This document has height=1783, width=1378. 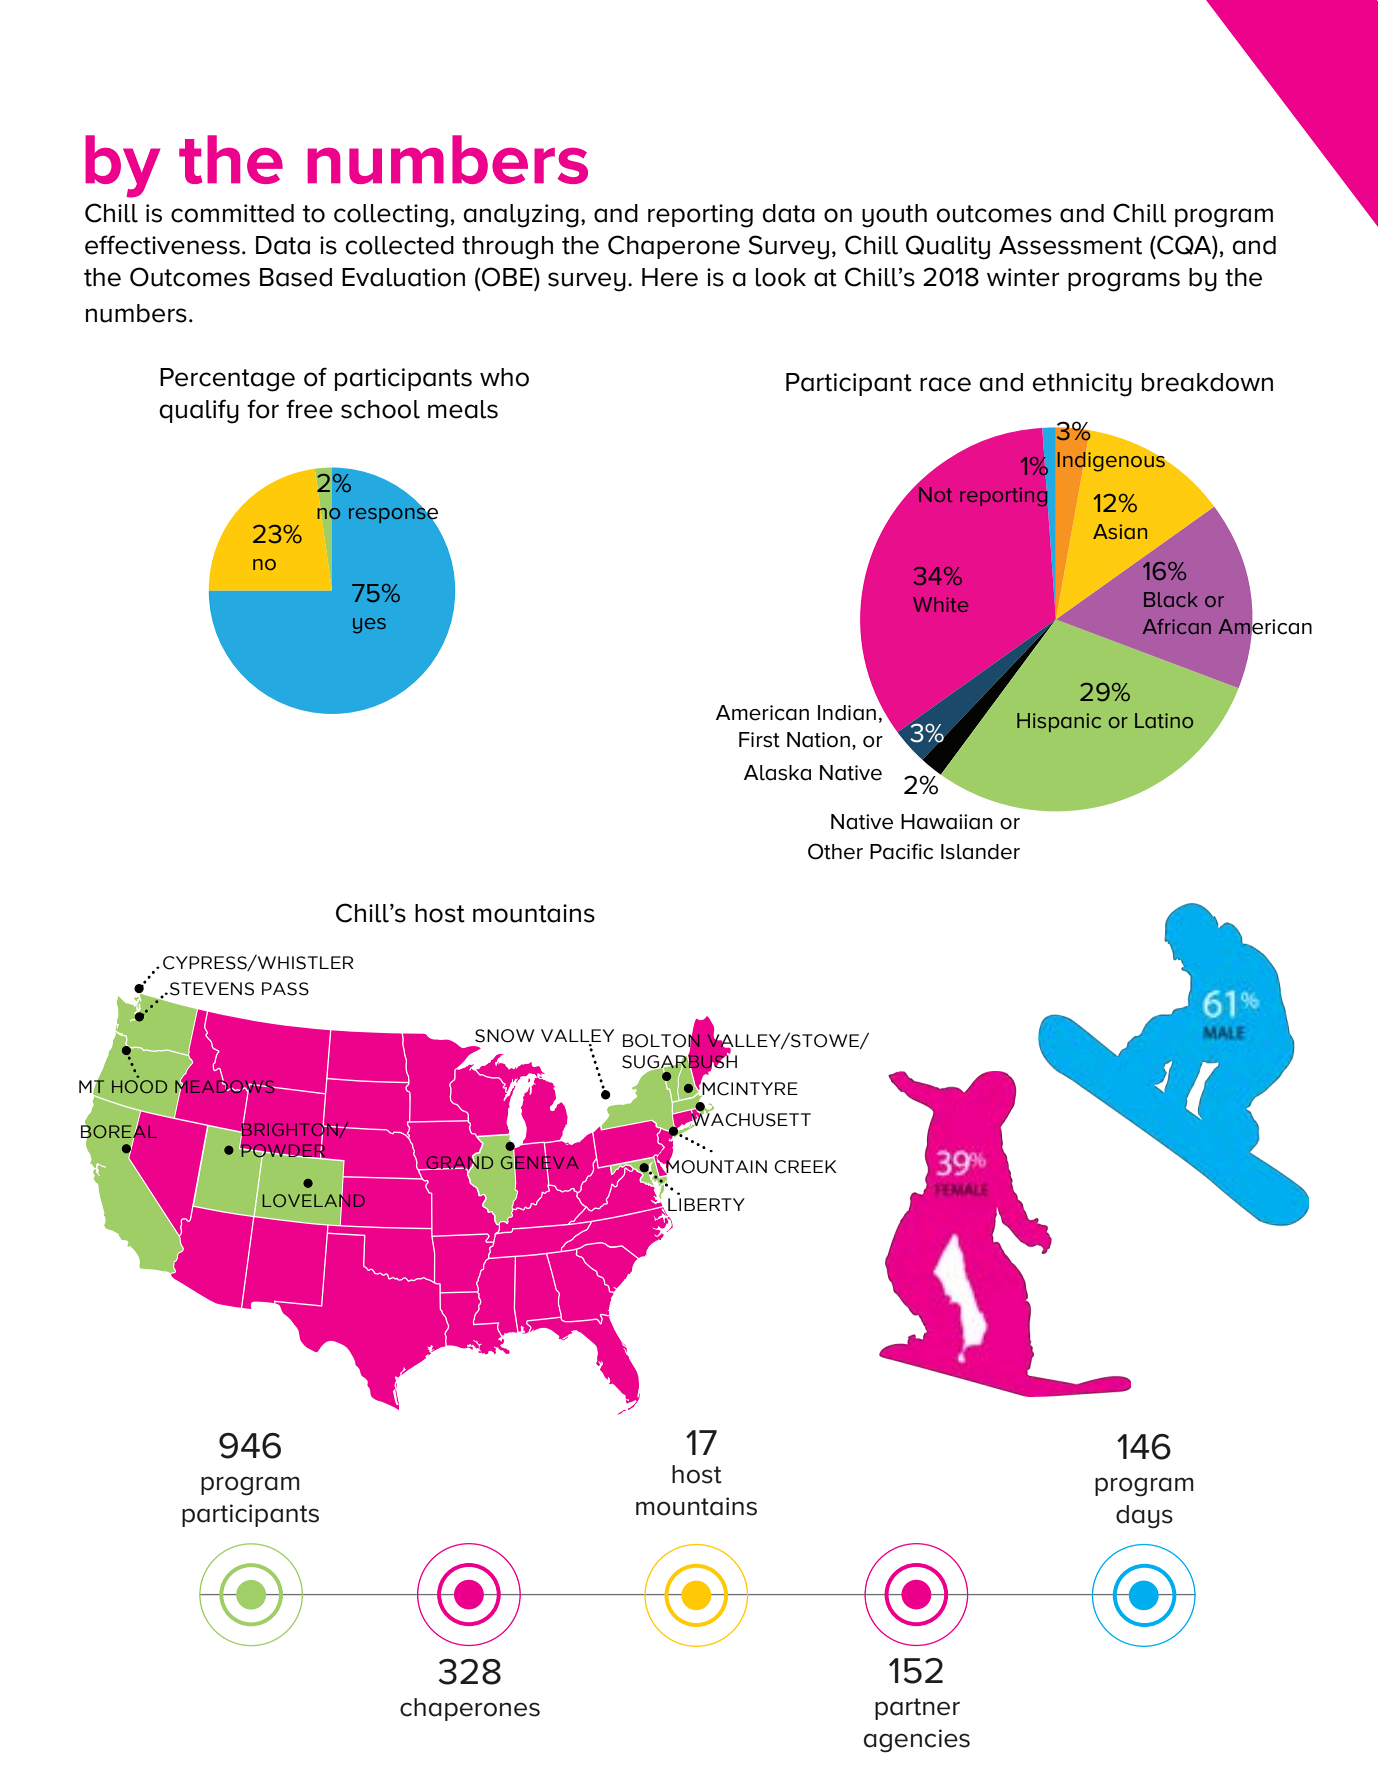 I want to click on yes, so click(x=369, y=626).
